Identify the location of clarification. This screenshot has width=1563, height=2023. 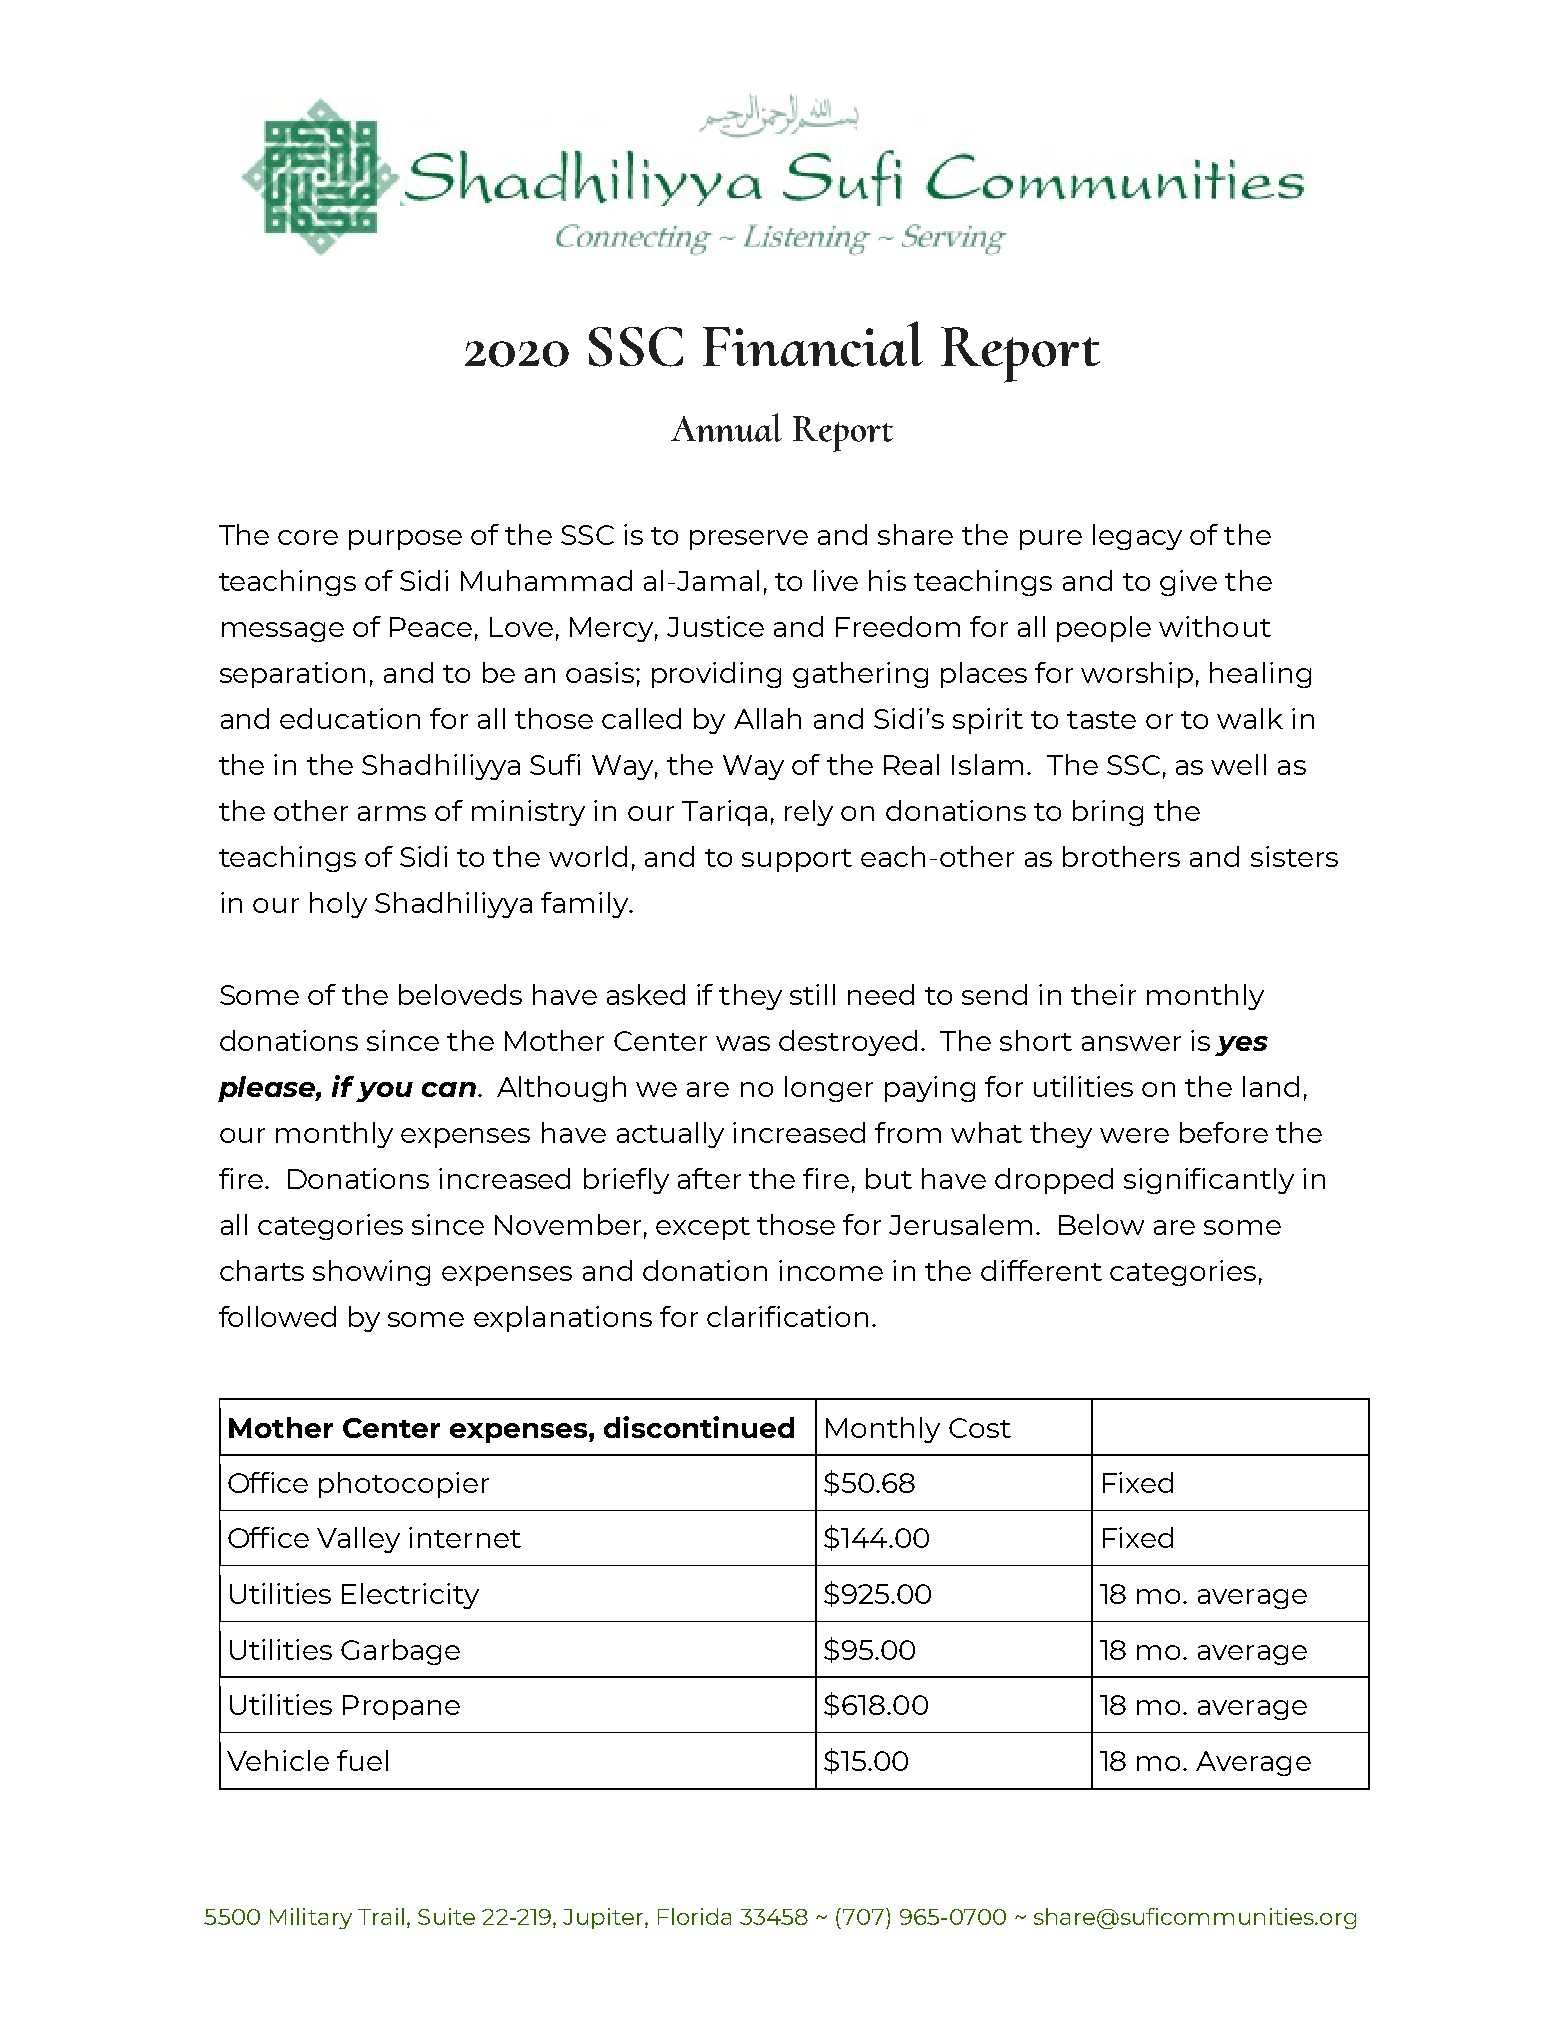
(787, 1316).
